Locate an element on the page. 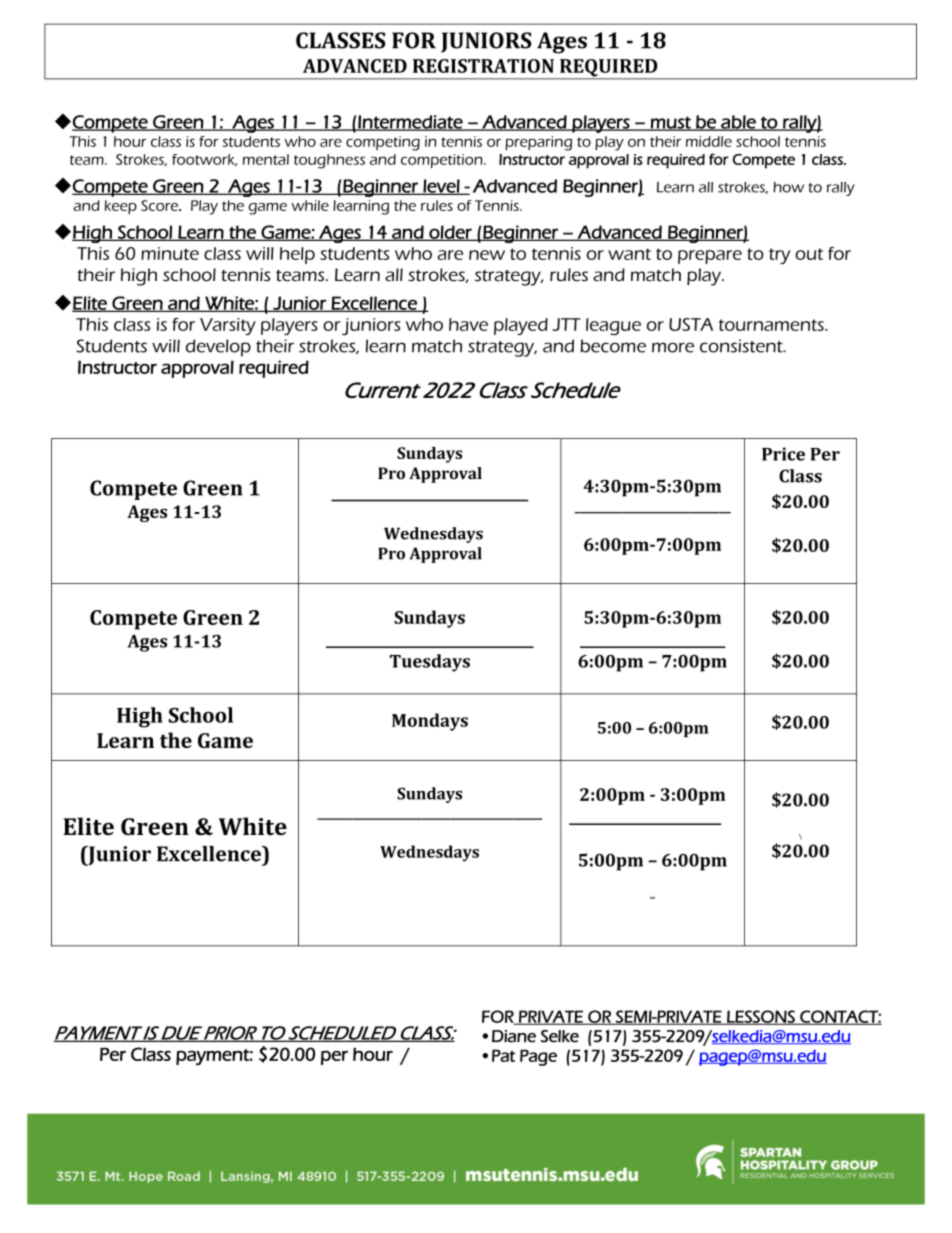  Diane is located at coordinates (514, 1036).
